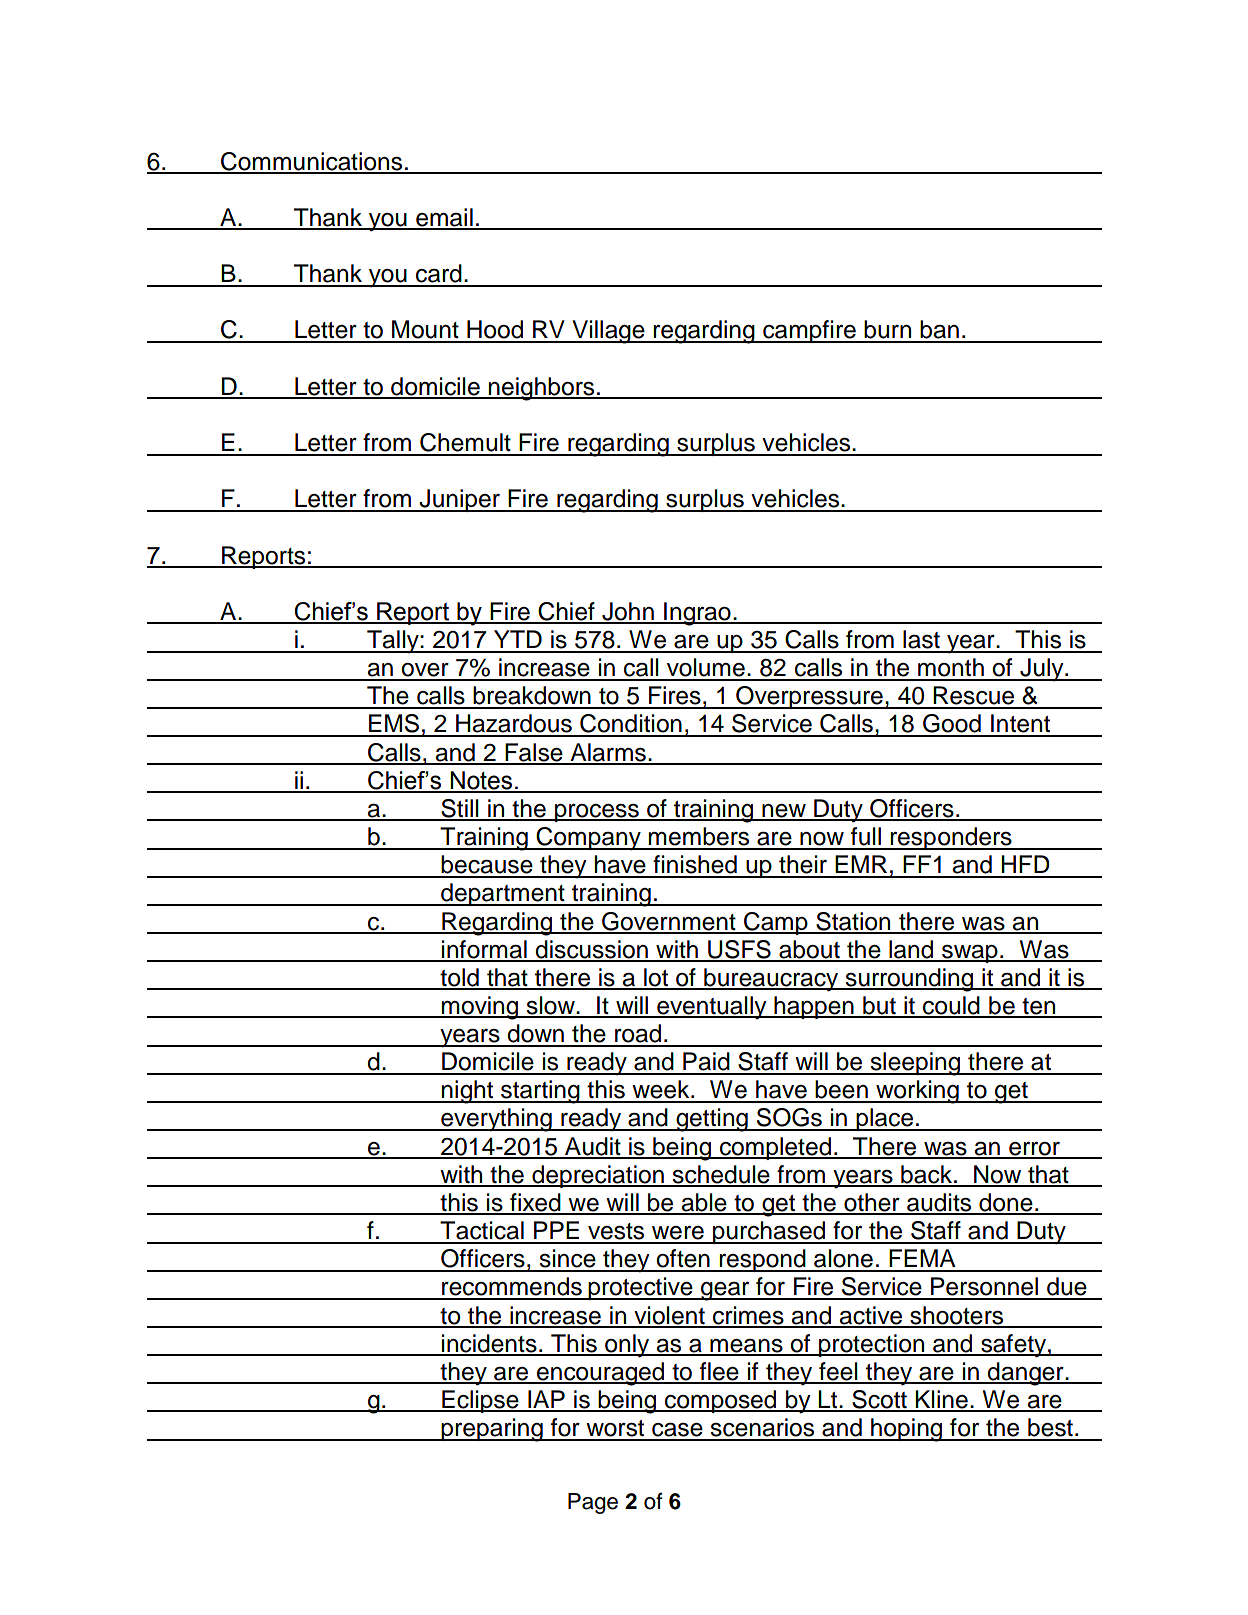 This screenshot has width=1248, height=1615. Describe the element at coordinates (444, 218) in the screenshot. I see `email` at that location.
